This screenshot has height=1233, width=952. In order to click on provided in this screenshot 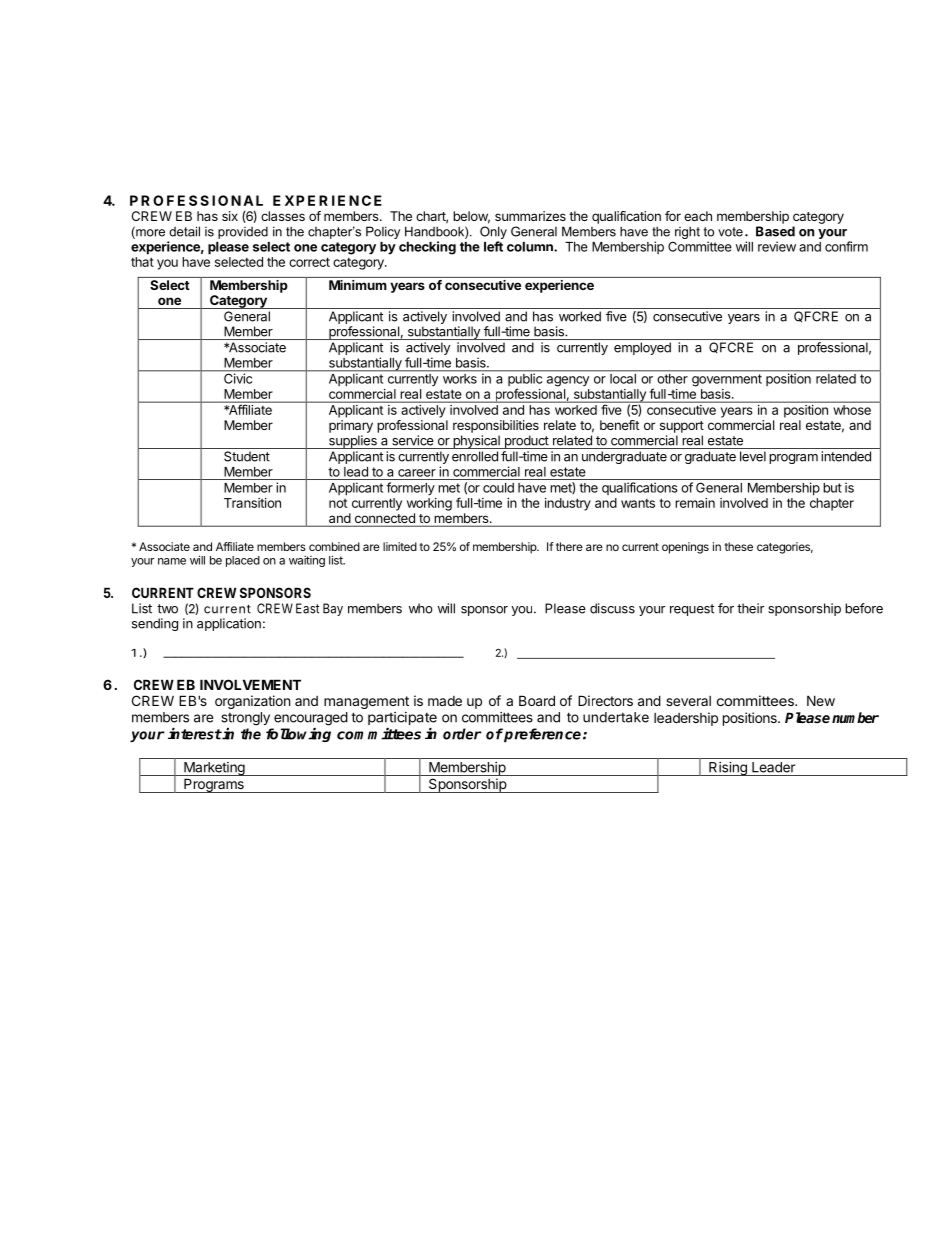, I will do `click(243, 233)`.
